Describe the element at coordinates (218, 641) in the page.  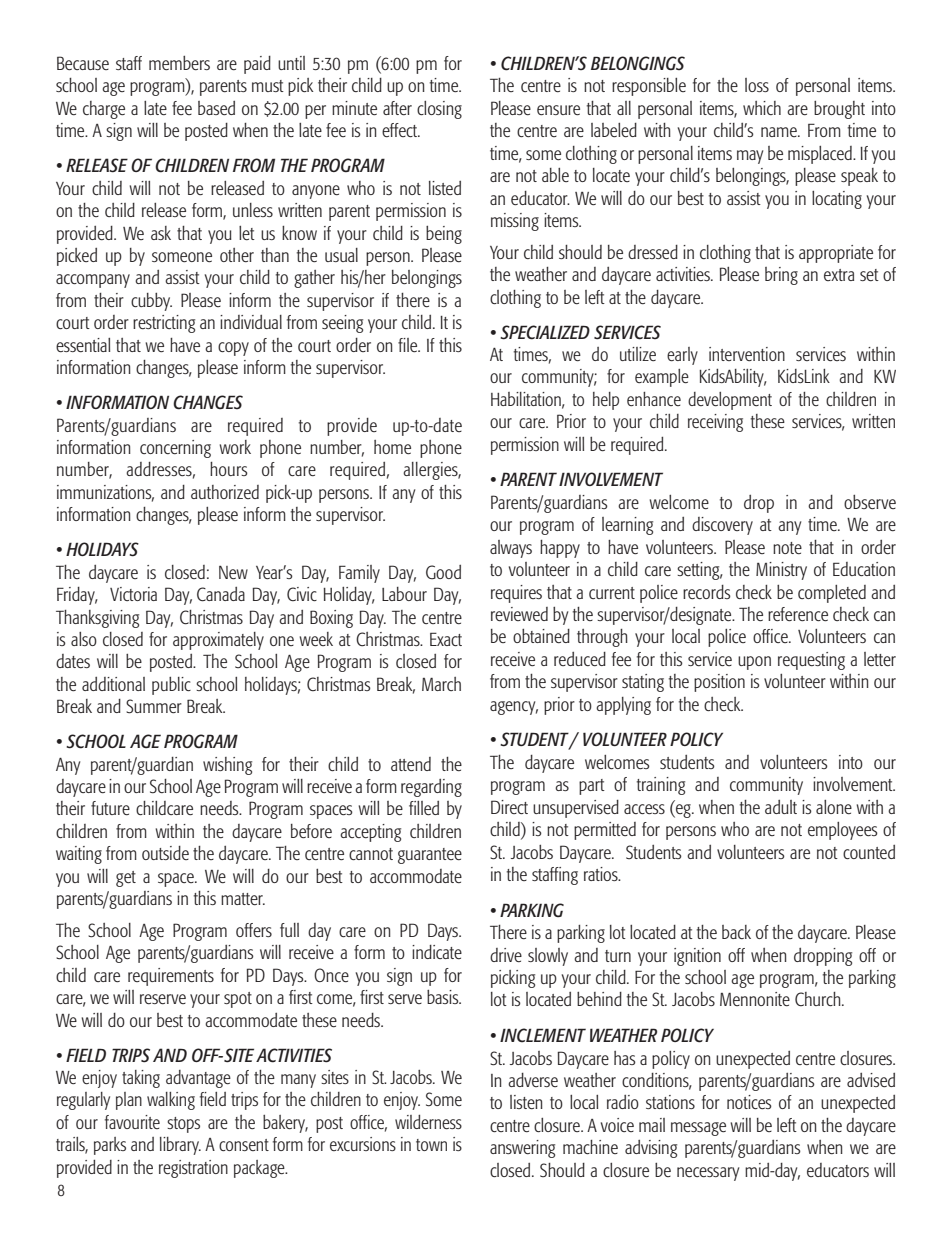
I see `approximately` at that location.
